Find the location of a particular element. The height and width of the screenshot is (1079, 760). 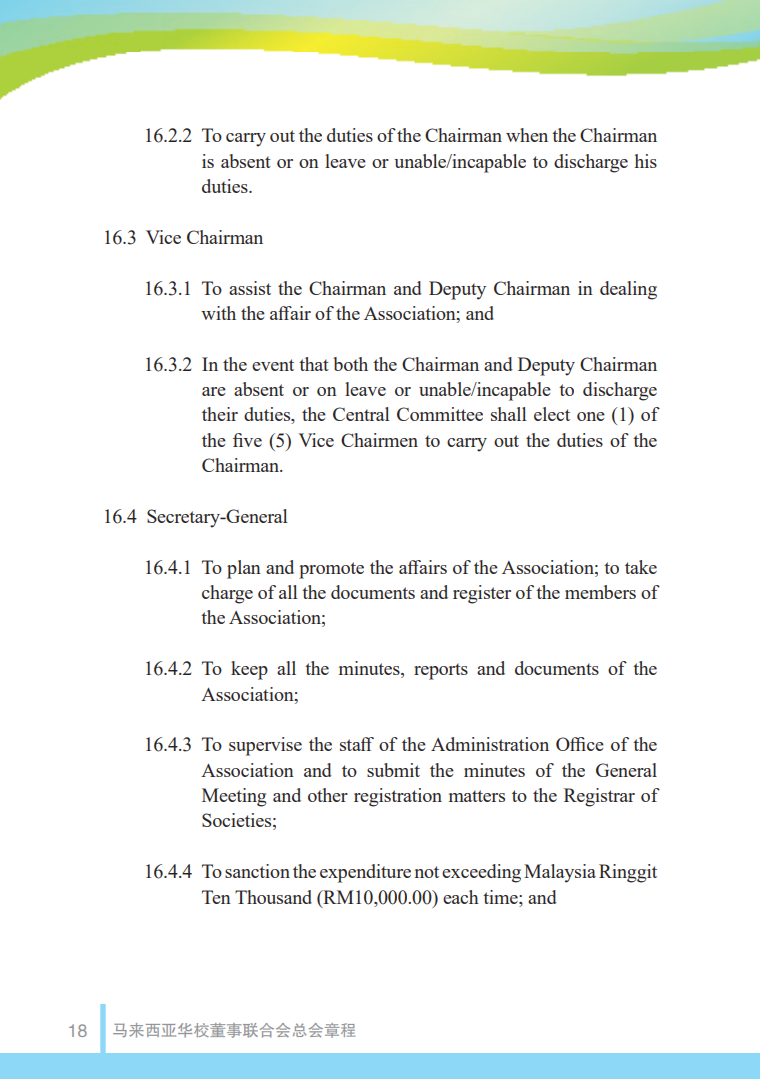

take is located at coordinates (641, 567).
